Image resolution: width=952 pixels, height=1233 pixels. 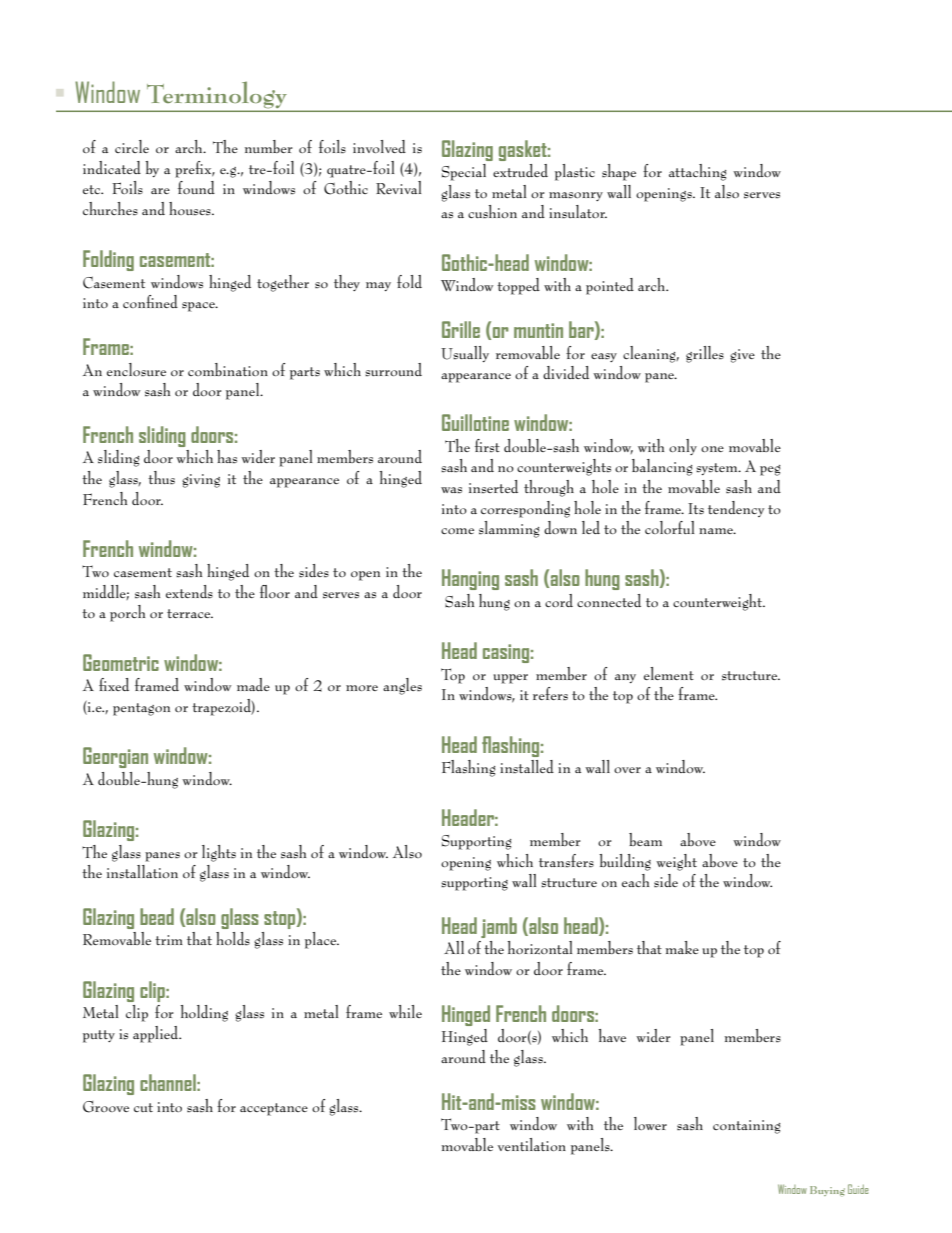 What do you see at coordinates (464, 172) in the page?
I see `Special` at bounding box center [464, 172].
